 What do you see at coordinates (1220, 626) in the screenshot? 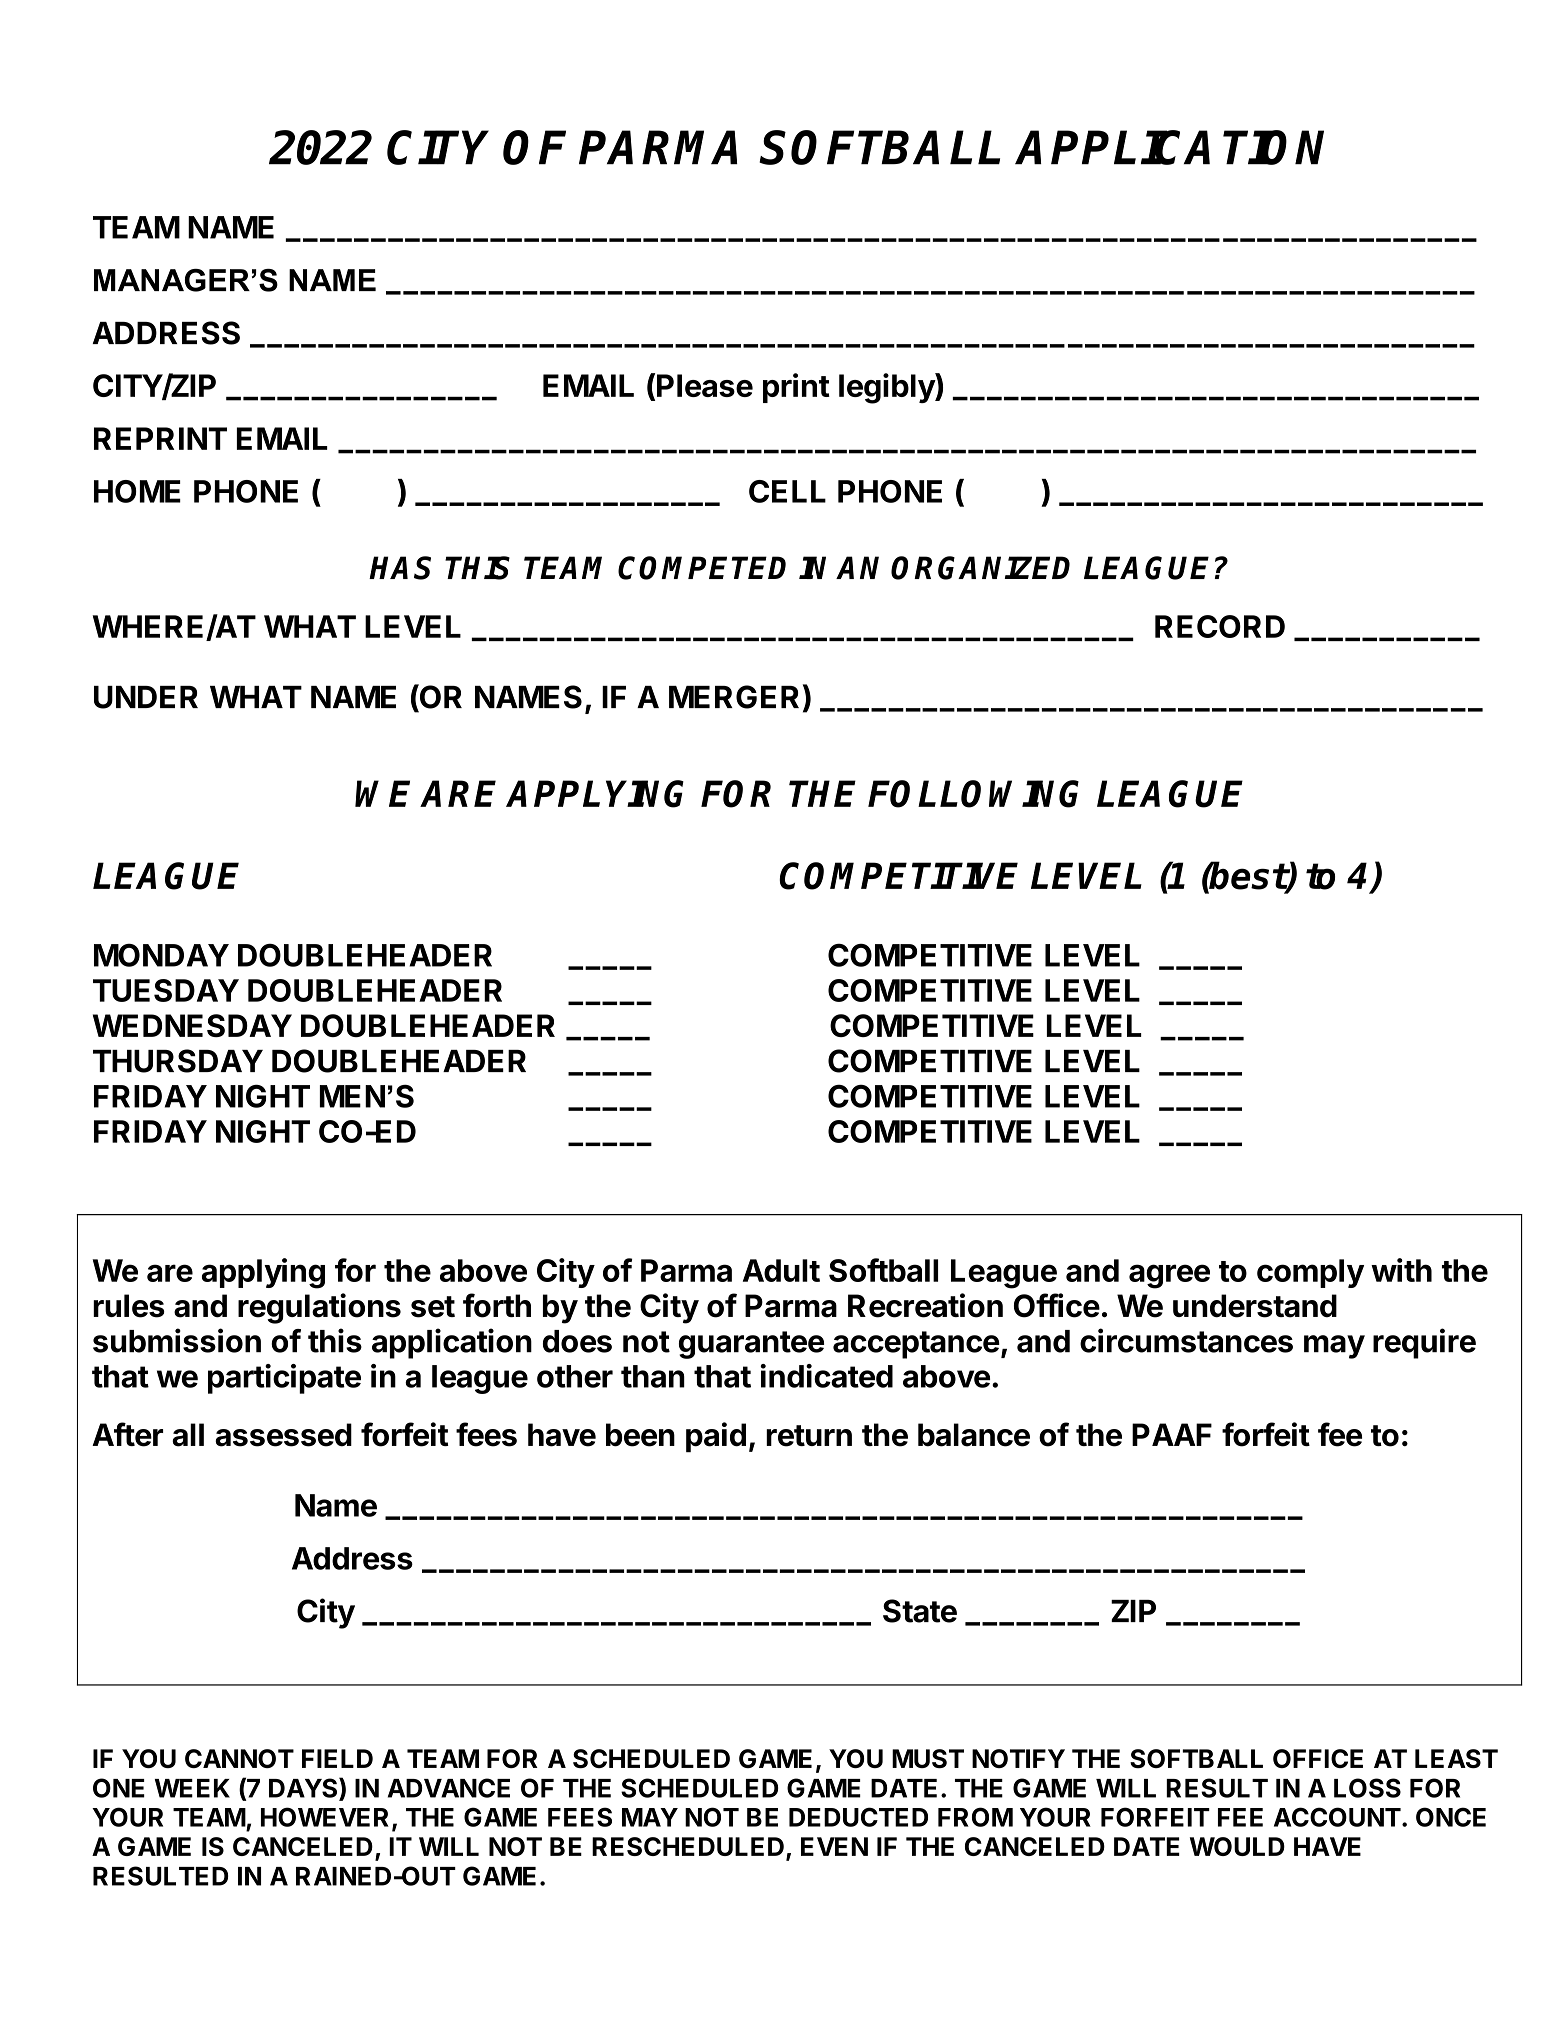
I see `RECORD` at bounding box center [1220, 626].
